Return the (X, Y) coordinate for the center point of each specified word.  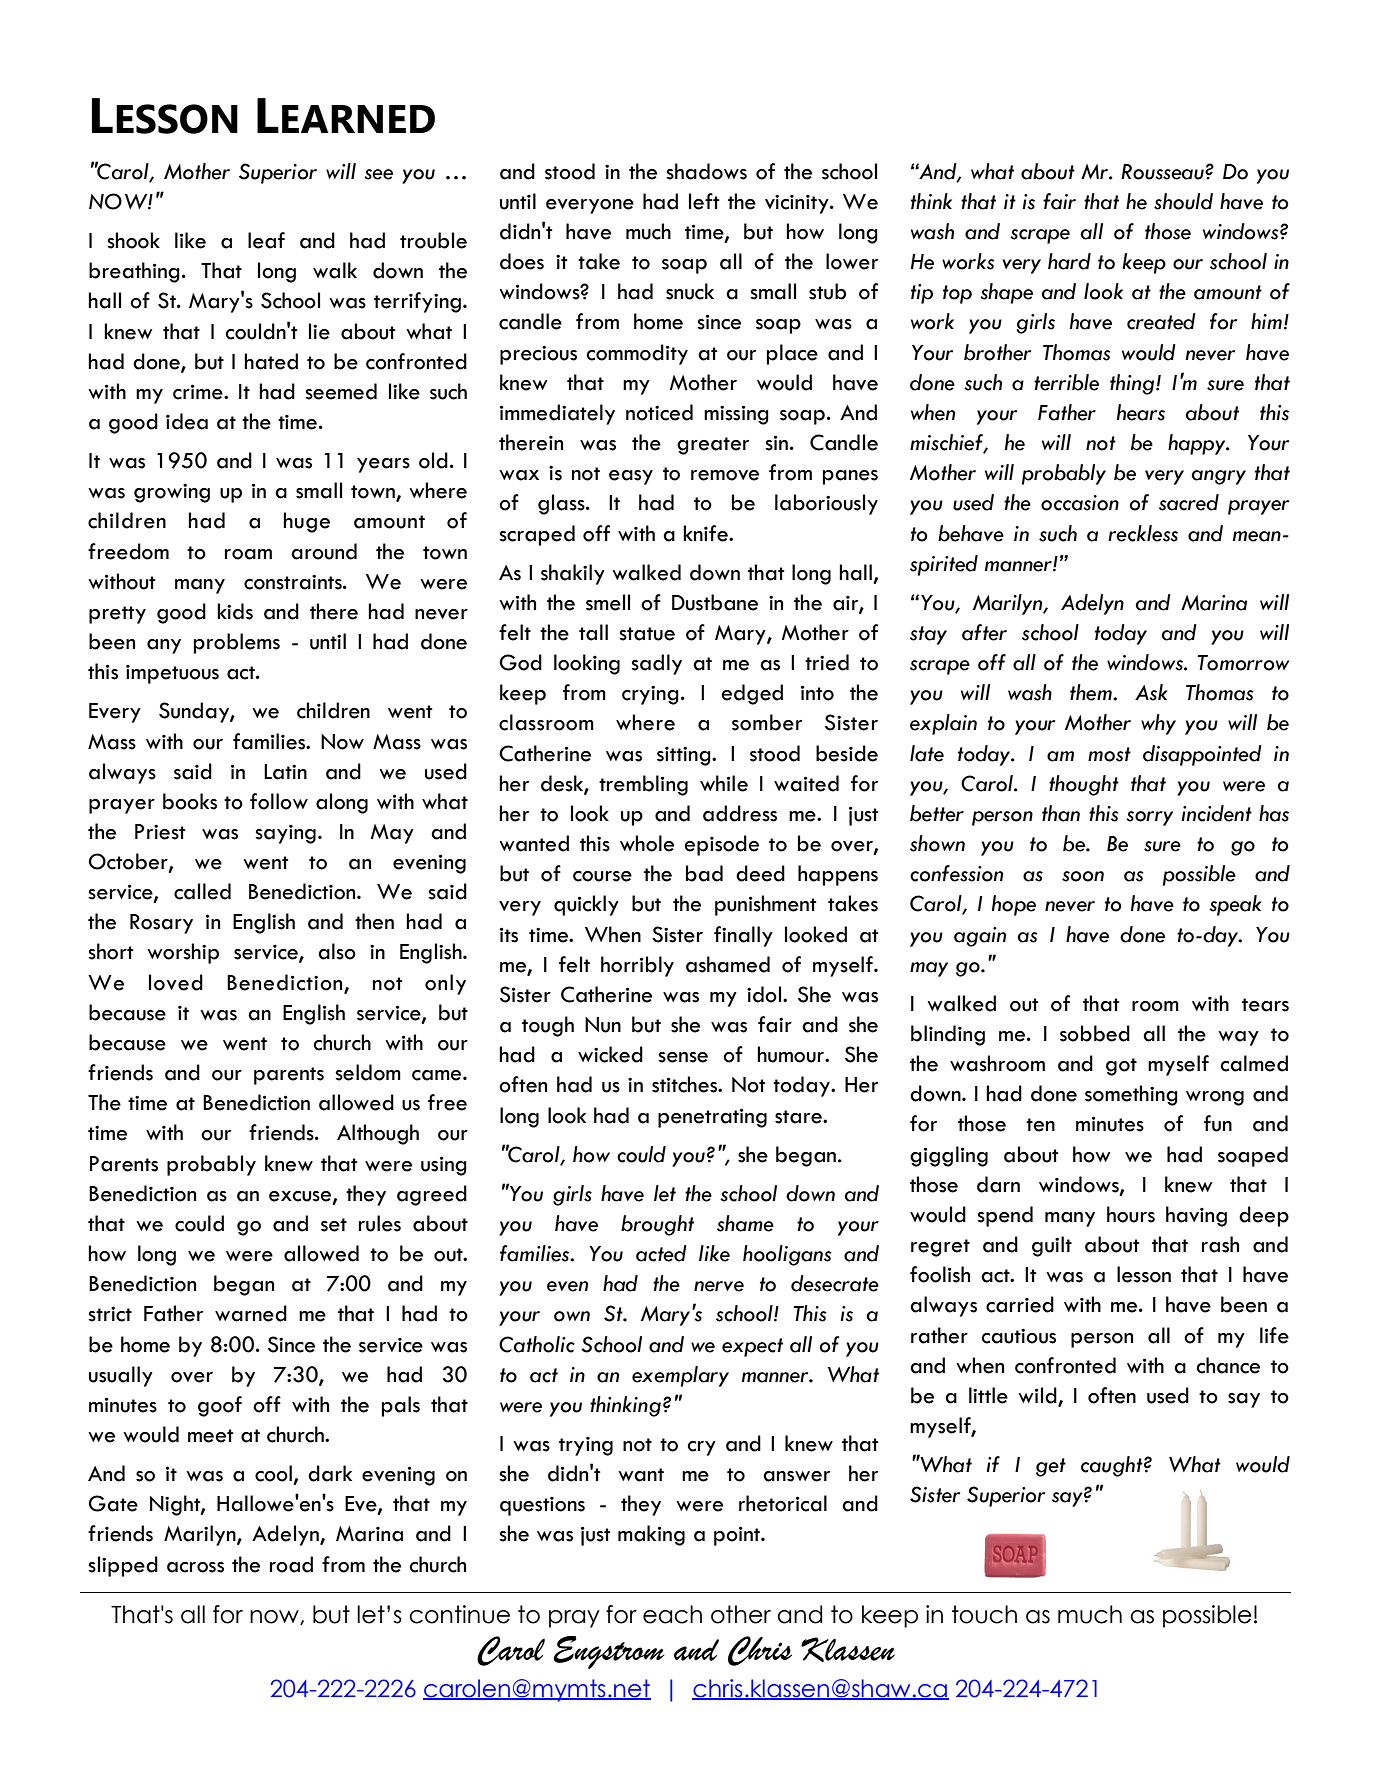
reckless (1143, 533)
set (334, 1225)
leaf (266, 240)
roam (248, 554)
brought (657, 1225)
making (651, 1535)
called (202, 891)
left (704, 201)
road (291, 1564)
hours (1131, 1214)
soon (1083, 876)
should (1183, 201)
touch (984, 1614)
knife (706, 533)
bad (704, 873)
